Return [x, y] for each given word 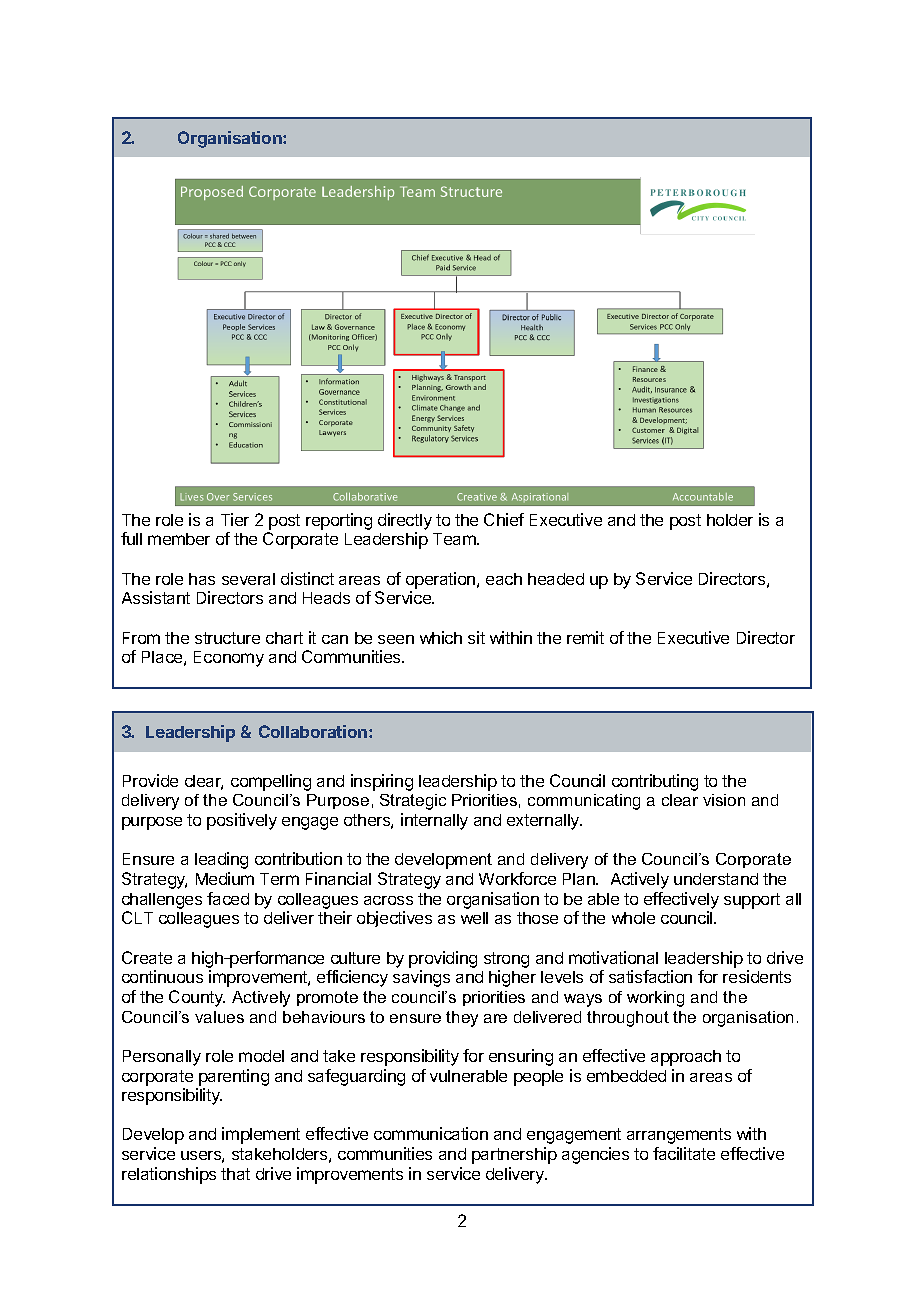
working [655, 999]
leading [221, 860]
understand [716, 879]
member [179, 539]
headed [556, 579]
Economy [229, 659]
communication [431, 1133]
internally [434, 821]
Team [455, 539]
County [197, 998]
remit [585, 637]
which [441, 637]
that [235, 1174]
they [462, 1019]
